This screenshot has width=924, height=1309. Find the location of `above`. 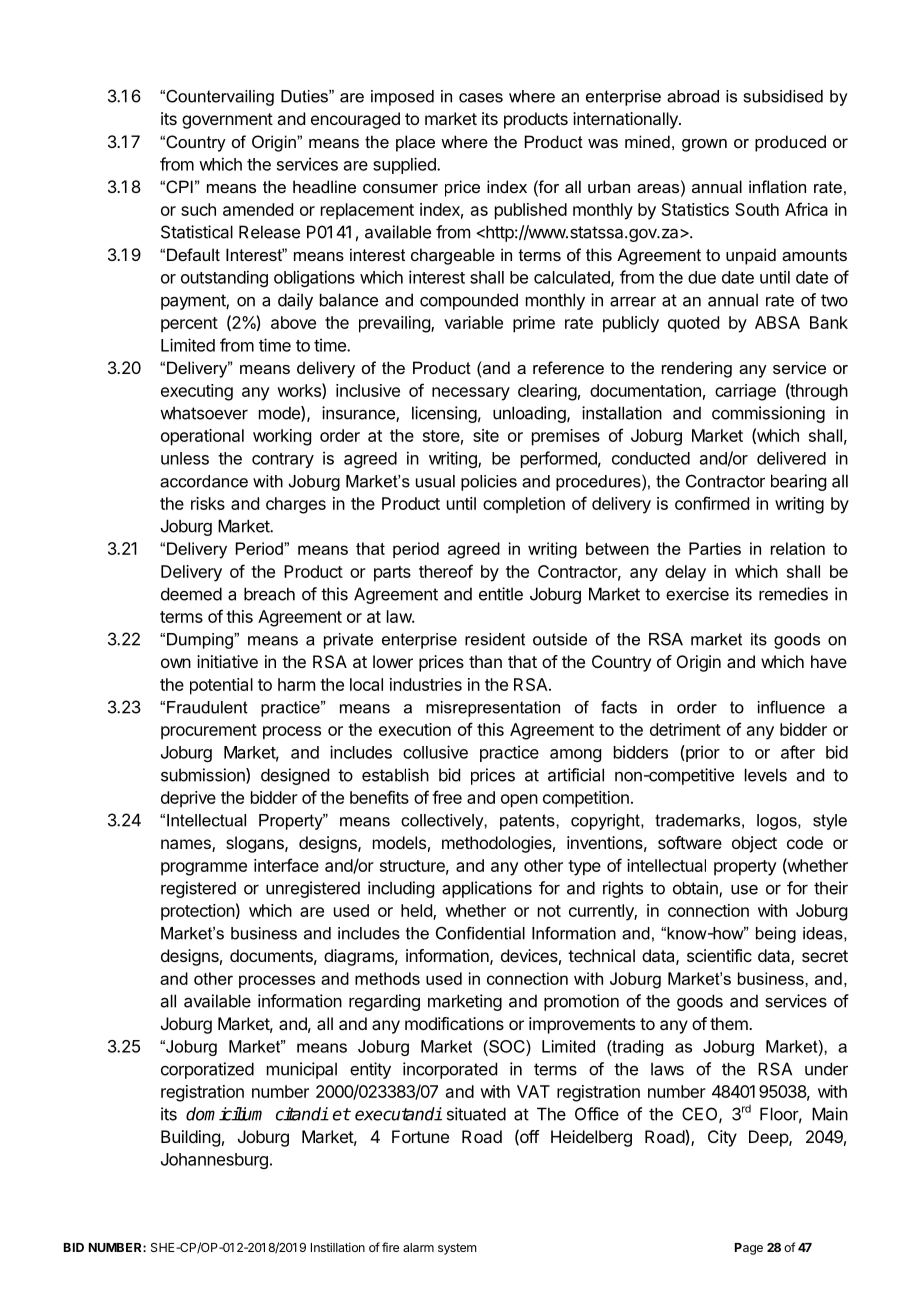

above is located at coordinates (293, 322).
